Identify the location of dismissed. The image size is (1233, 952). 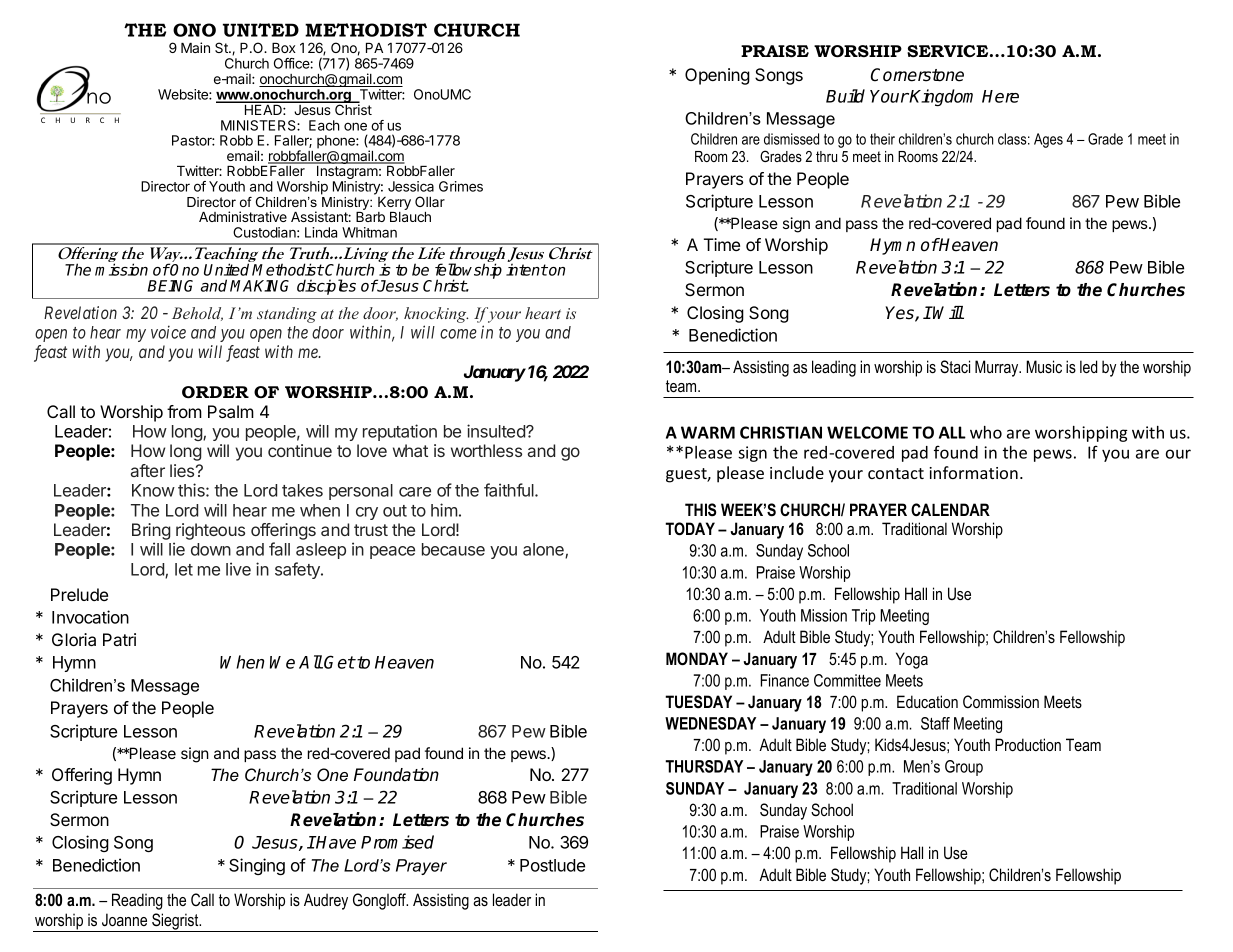
(791, 139).
